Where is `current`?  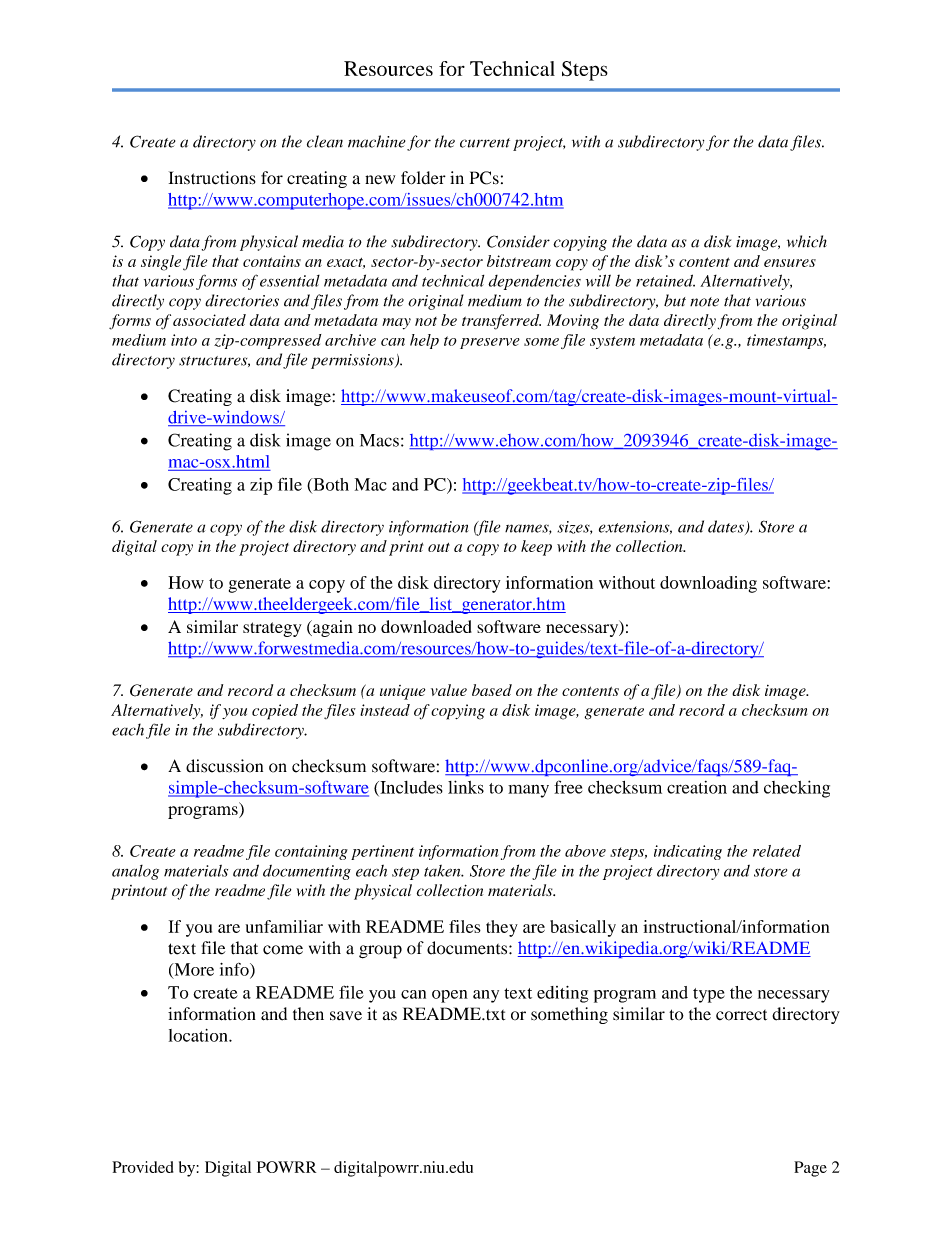 current is located at coordinates (485, 143).
